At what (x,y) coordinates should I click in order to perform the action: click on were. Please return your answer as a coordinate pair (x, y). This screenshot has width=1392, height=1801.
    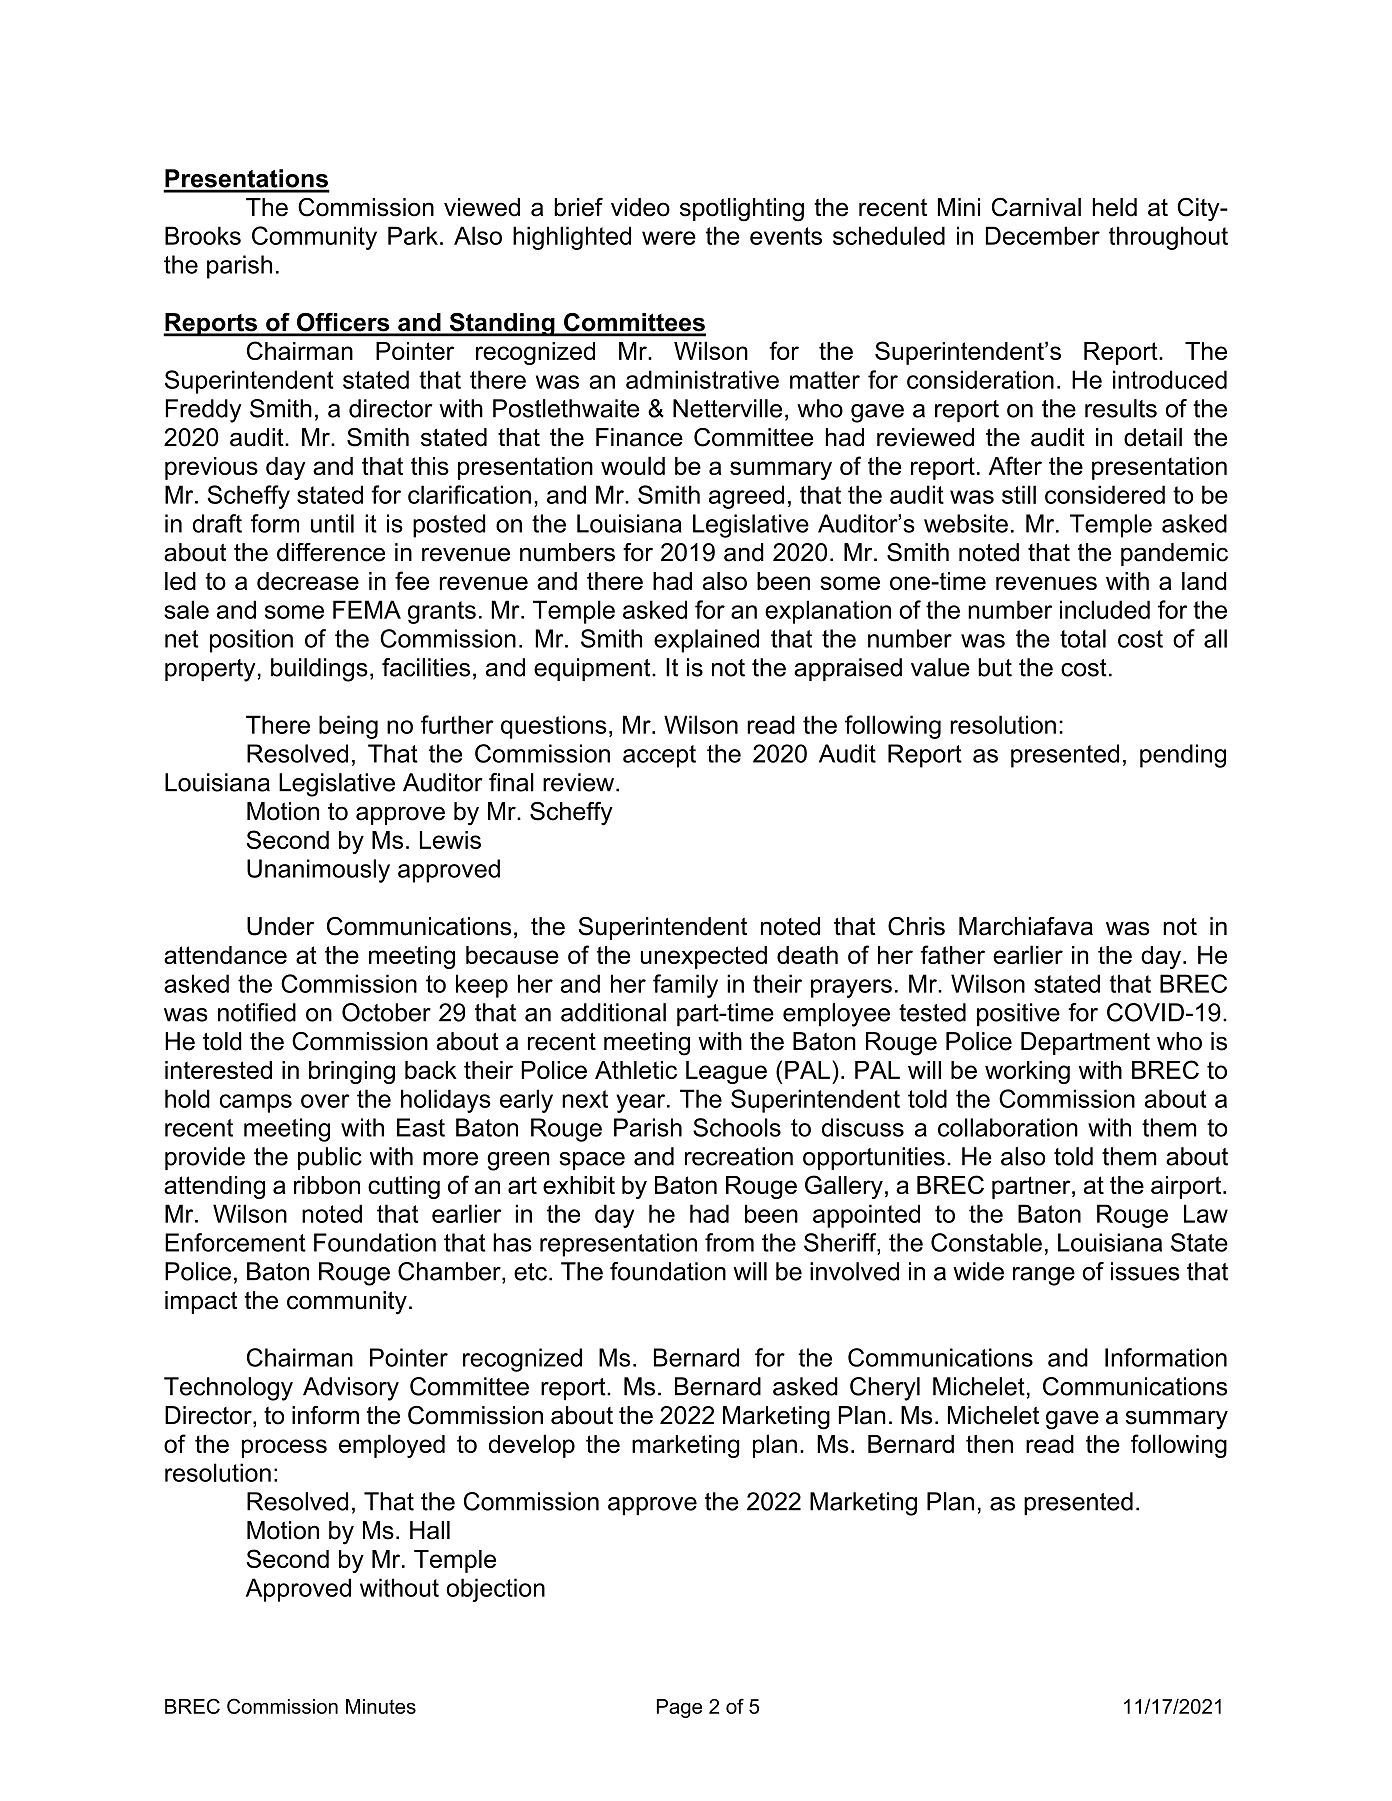
    Looking at the image, I should click on (669, 238).
